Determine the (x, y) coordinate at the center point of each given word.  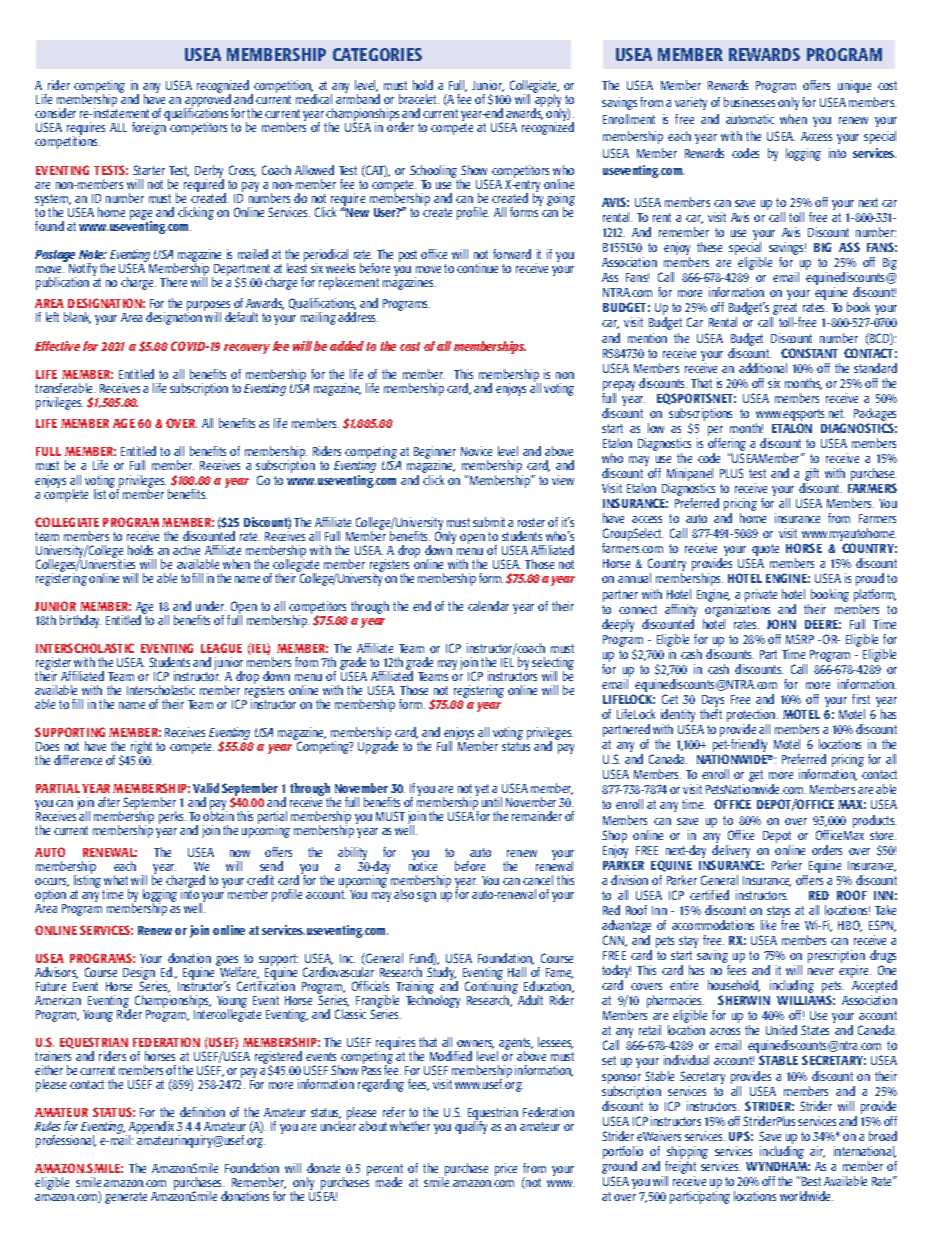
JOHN (781, 624)
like (768, 925)
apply (547, 101)
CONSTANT (809, 353)
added (347, 346)
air (817, 1152)
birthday (80, 621)
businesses (749, 102)
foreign (149, 128)
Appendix (151, 1129)
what (116, 880)
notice (423, 865)
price (506, 1169)
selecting (553, 665)
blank (77, 318)
